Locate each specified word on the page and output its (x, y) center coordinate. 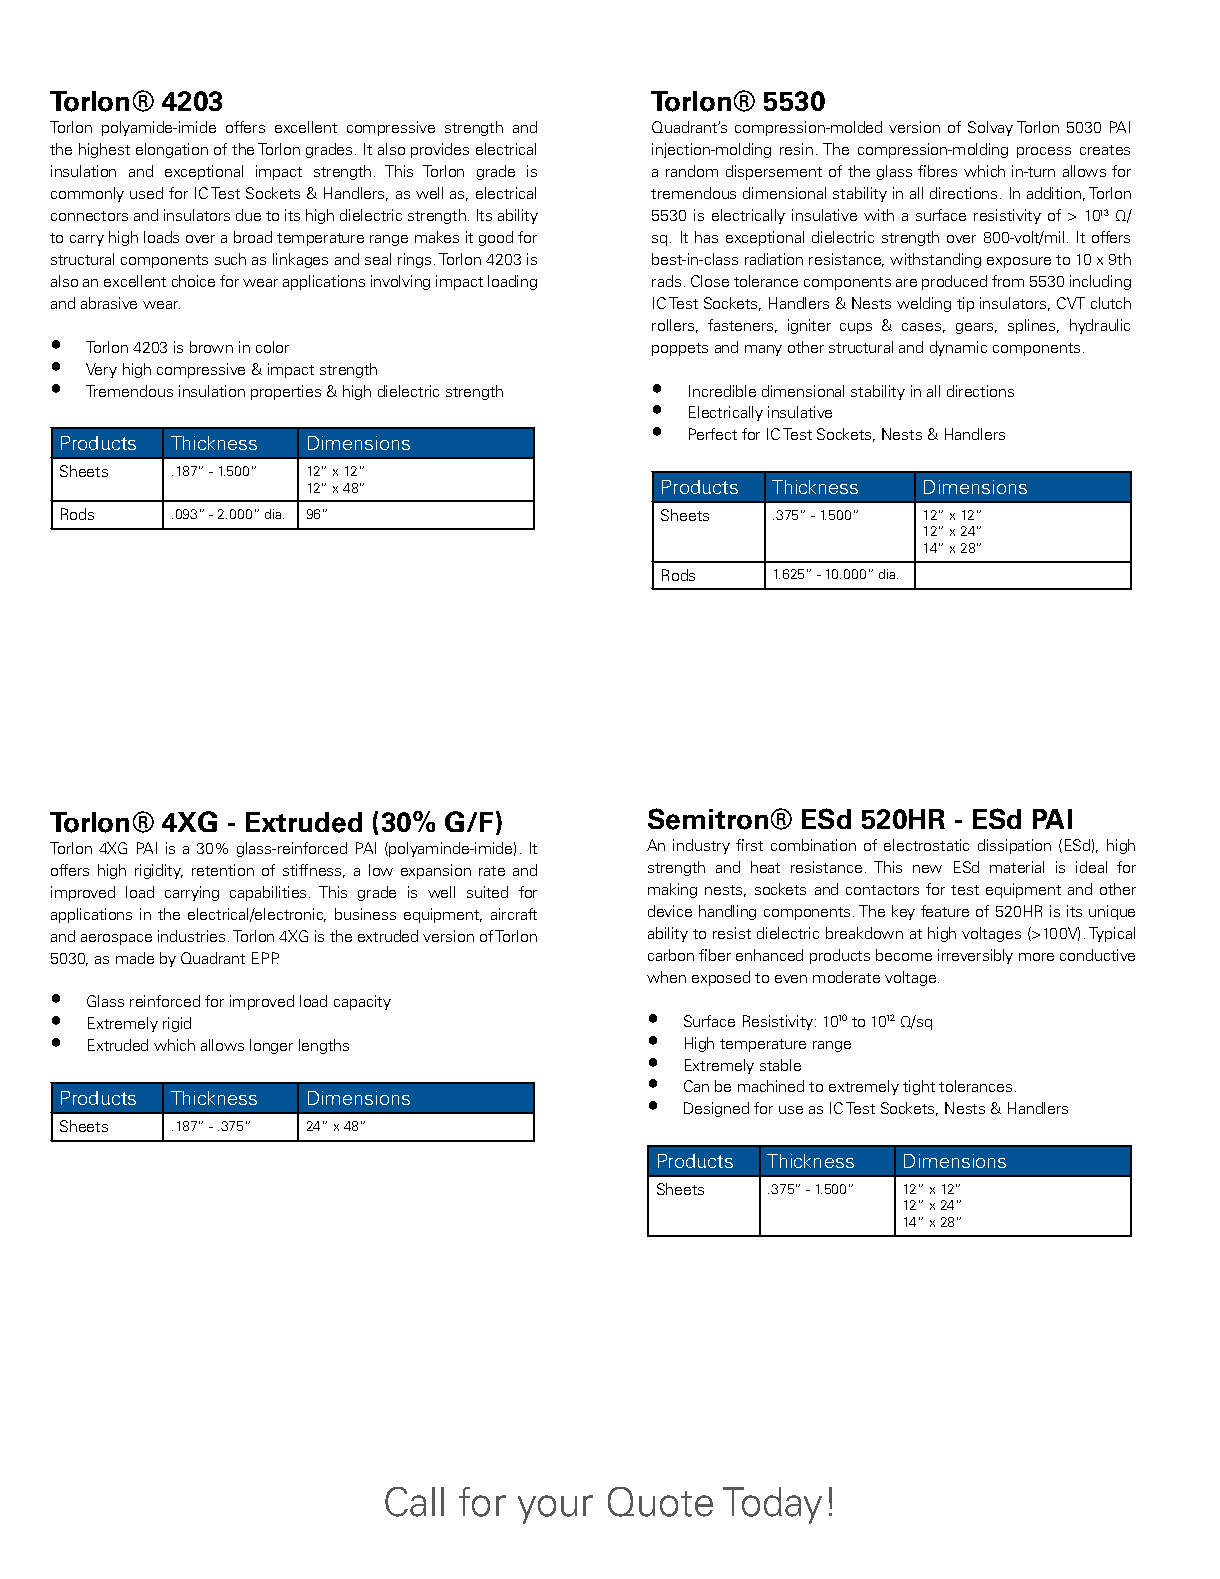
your (555, 1509)
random (692, 171)
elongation (172, 150)
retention (223, 870)
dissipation (1014, 846)
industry (701, 846)
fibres (937, 171)
